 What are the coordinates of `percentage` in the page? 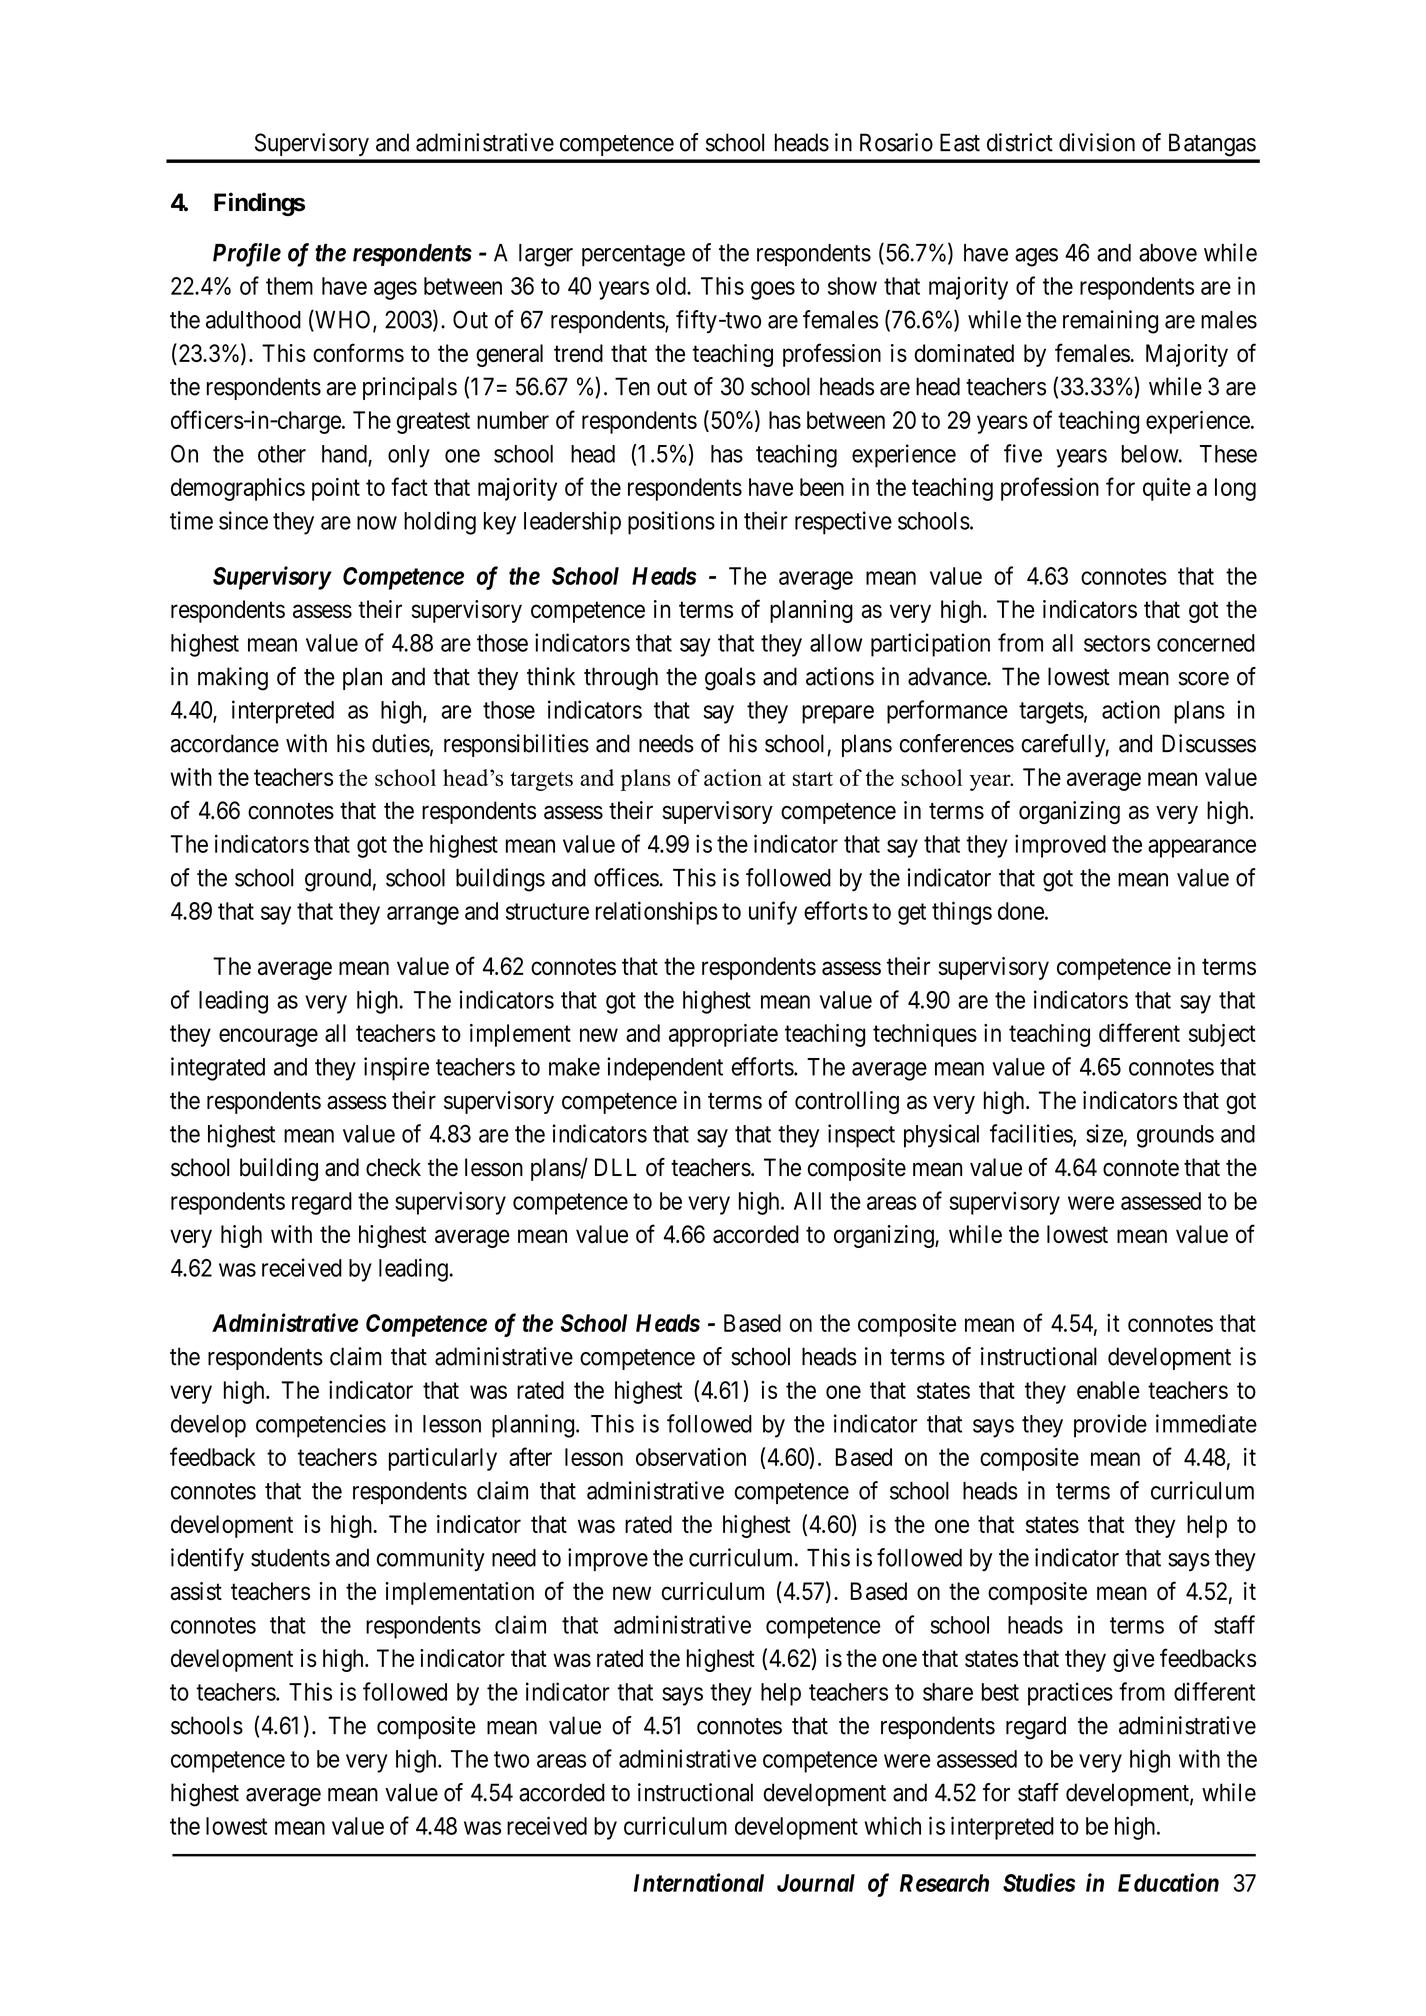 It's located at (633, 256).
